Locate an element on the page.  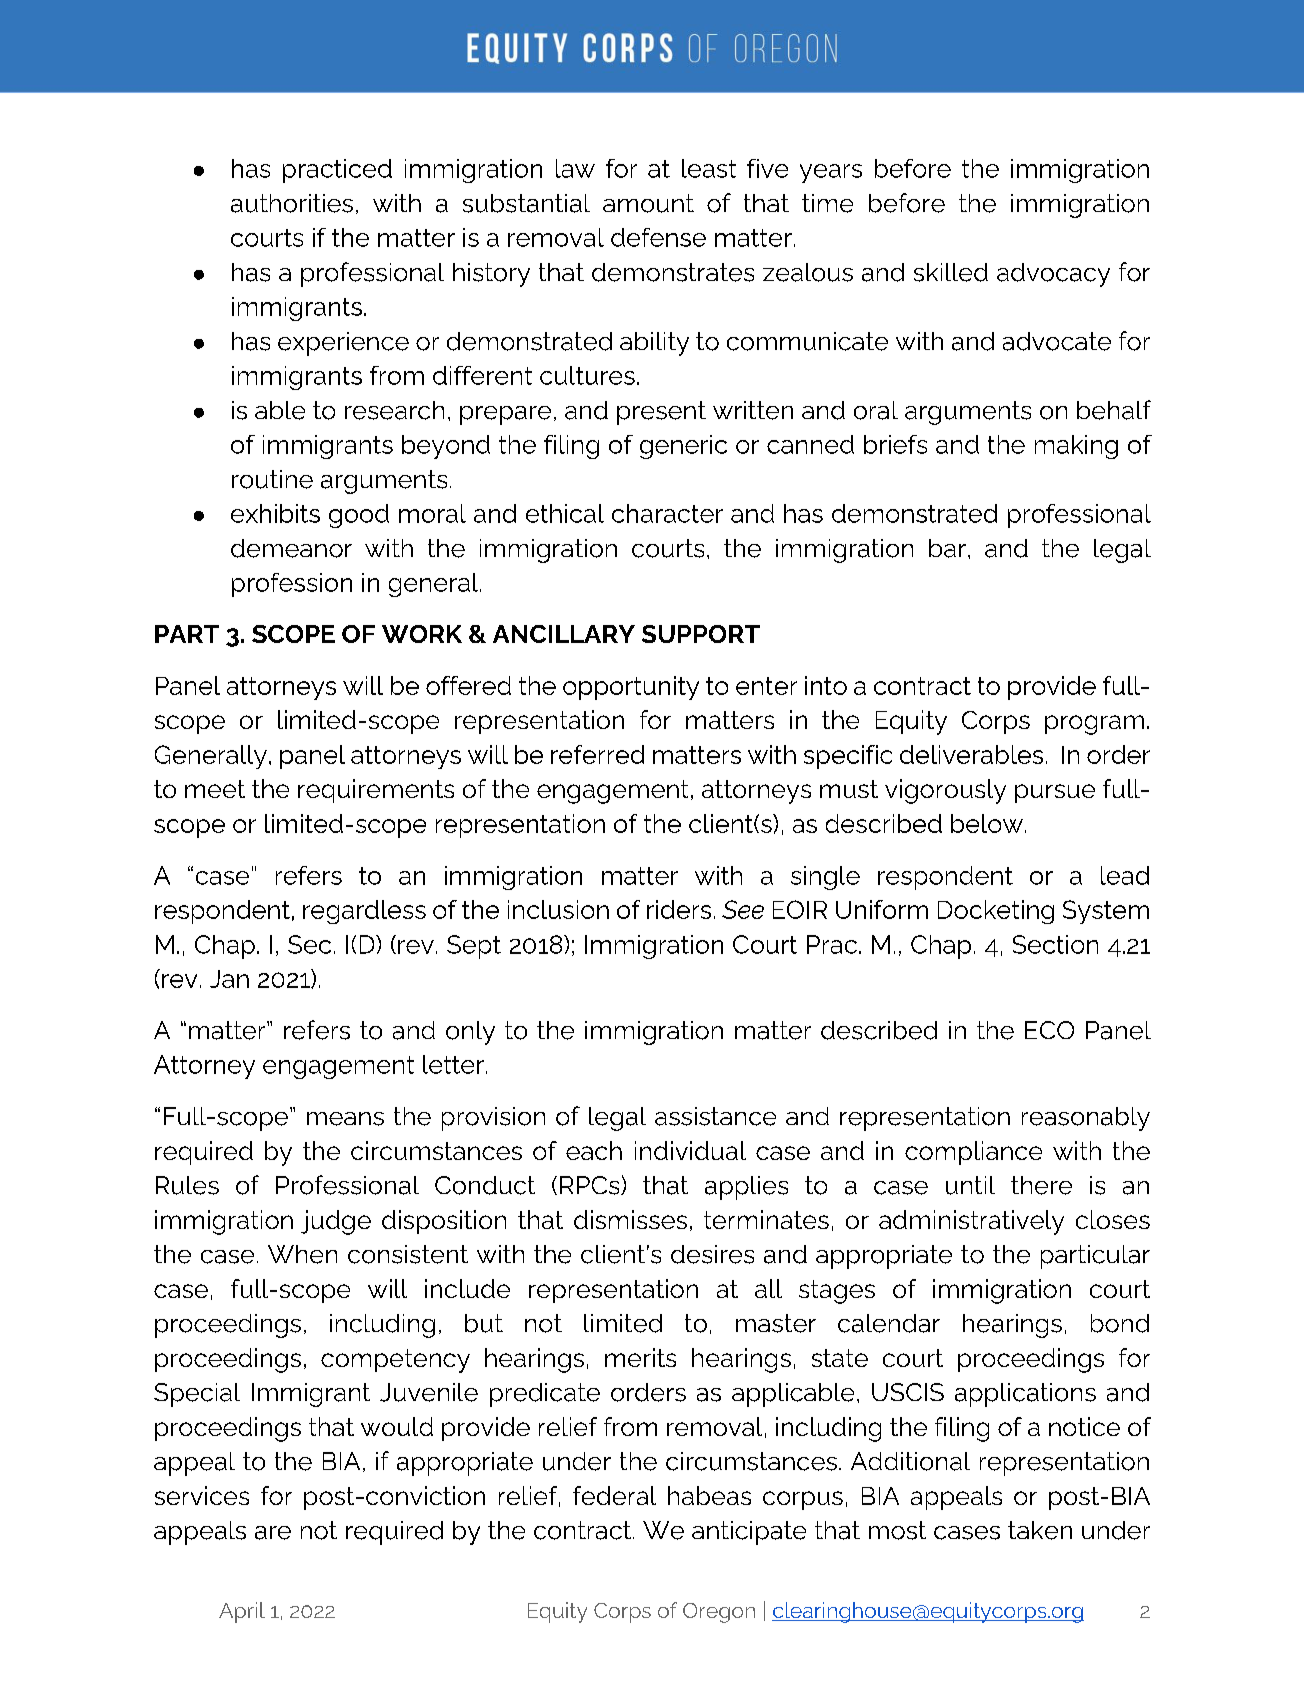
authorities is located at coordinates (292, 203).
